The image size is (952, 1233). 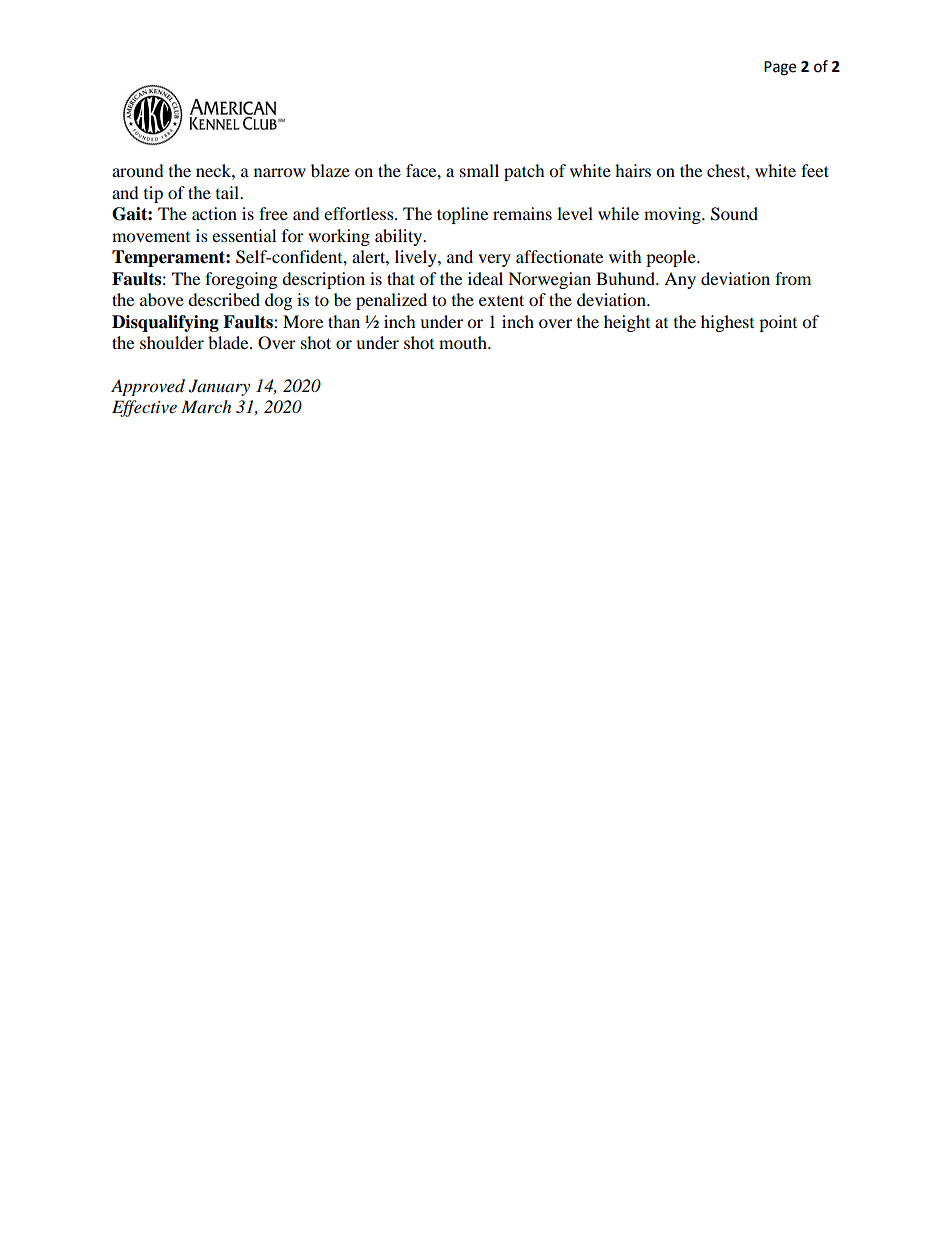 What do you see at coordinates (479, 170) in the screenshot?
I see `small` at bounding box center [479, 170].
